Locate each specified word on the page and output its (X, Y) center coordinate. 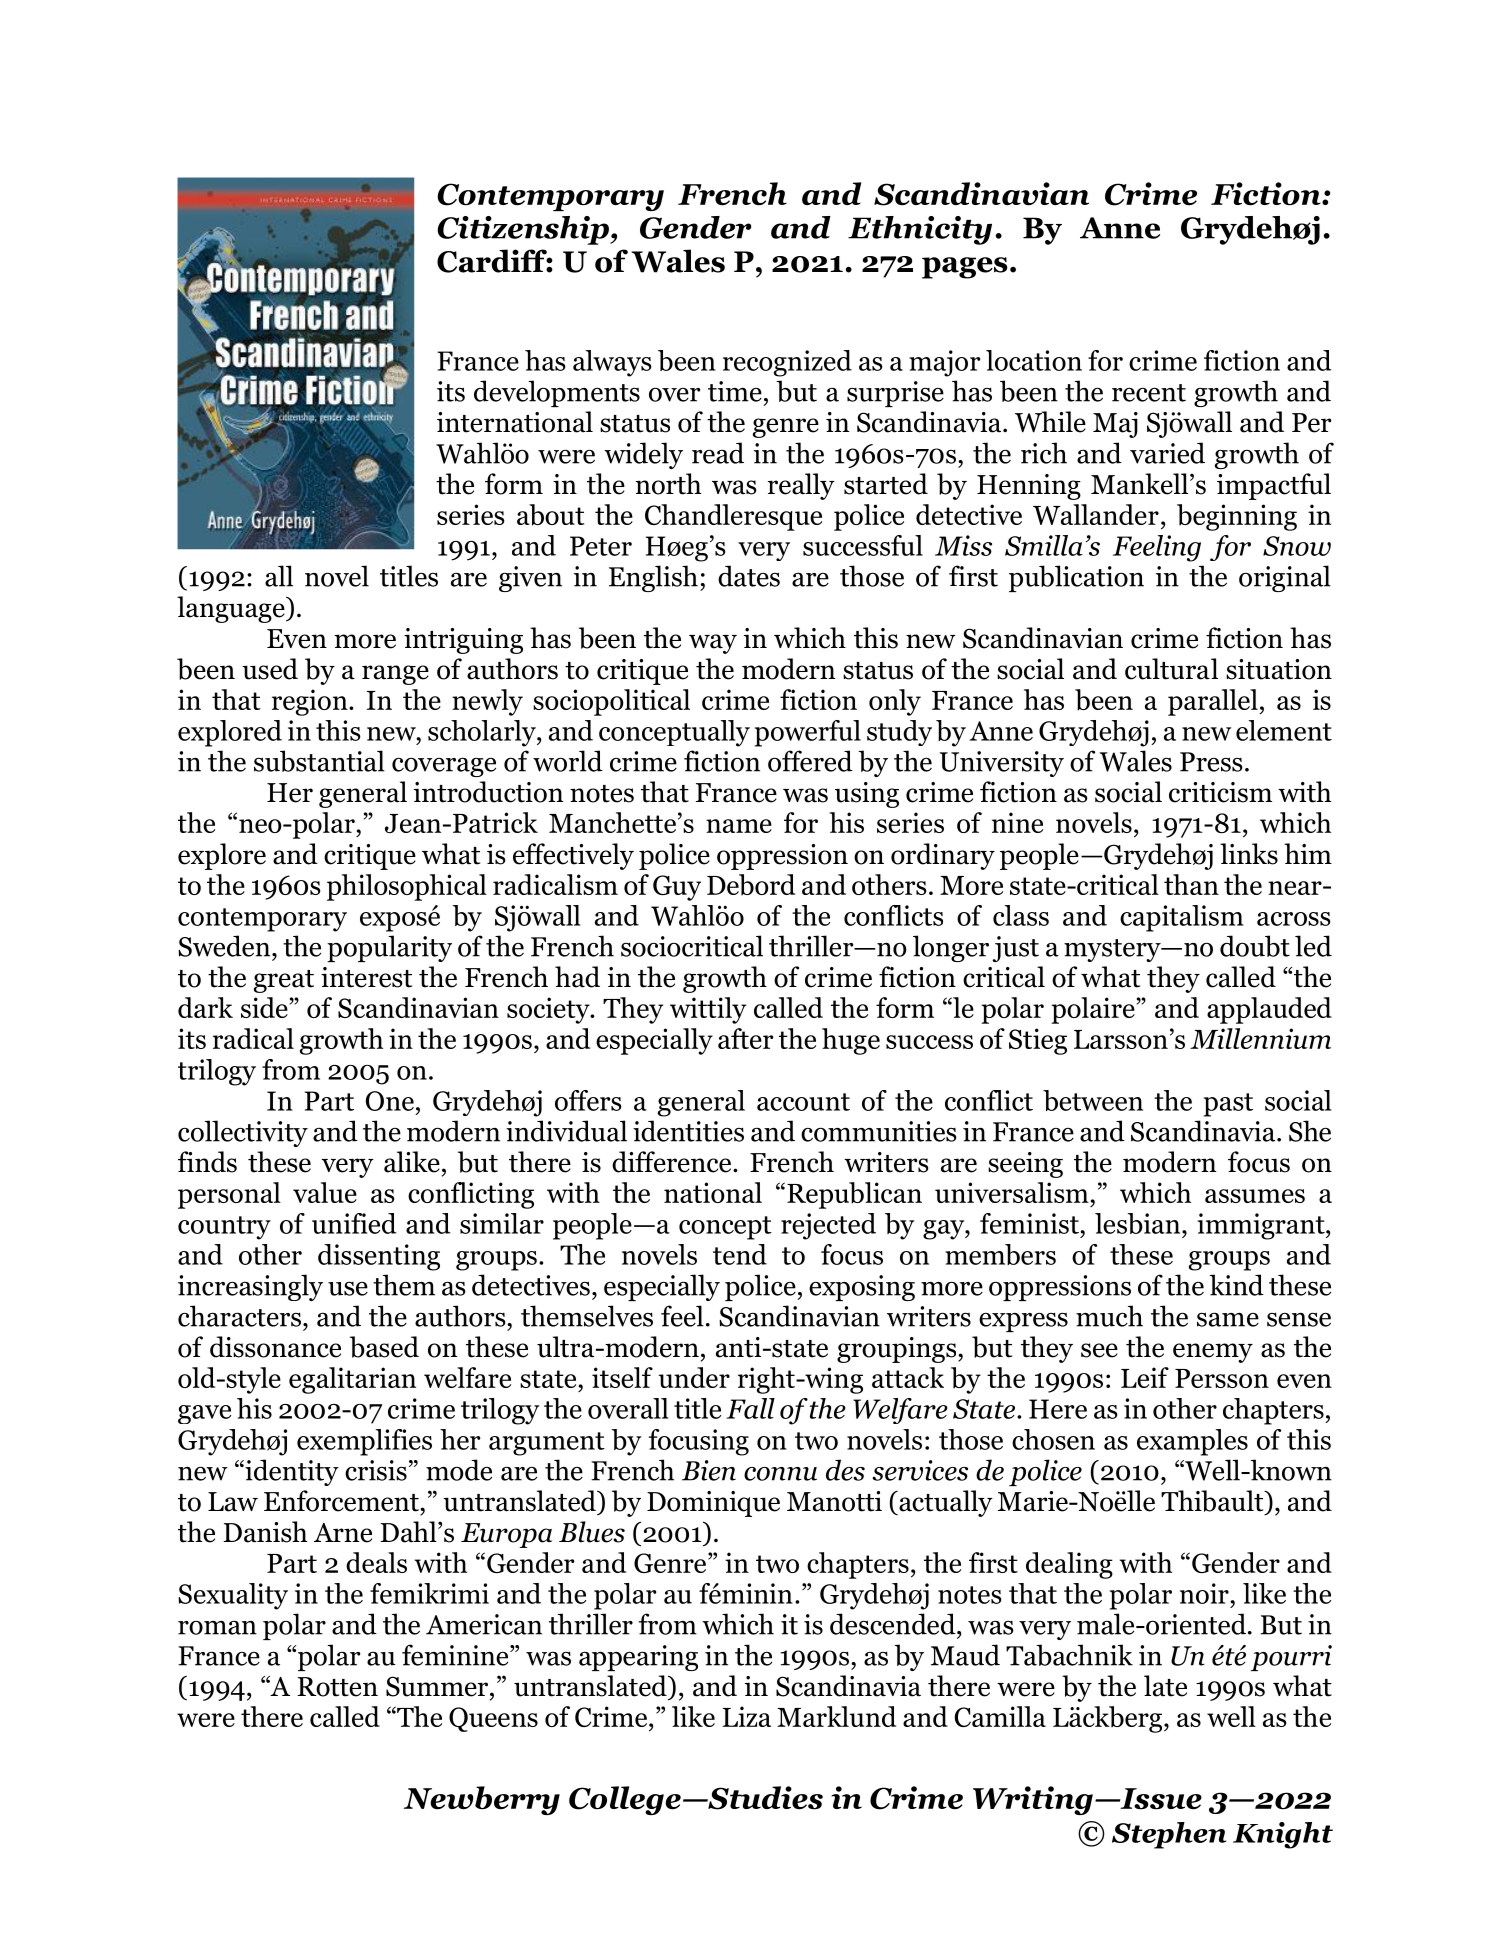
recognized (787, 363)
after (746, 1038)
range (395, 675)
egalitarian (352, 1380)
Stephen (1169, 1835)
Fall (750, 1408)
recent (1149, 393)
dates (749, 576)
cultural (1171, 669)
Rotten (337, 1687)
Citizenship (524, 230)
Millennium (1260, 1038)
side (264, 1007)
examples (1192, 1442)
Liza (747, 1716)
